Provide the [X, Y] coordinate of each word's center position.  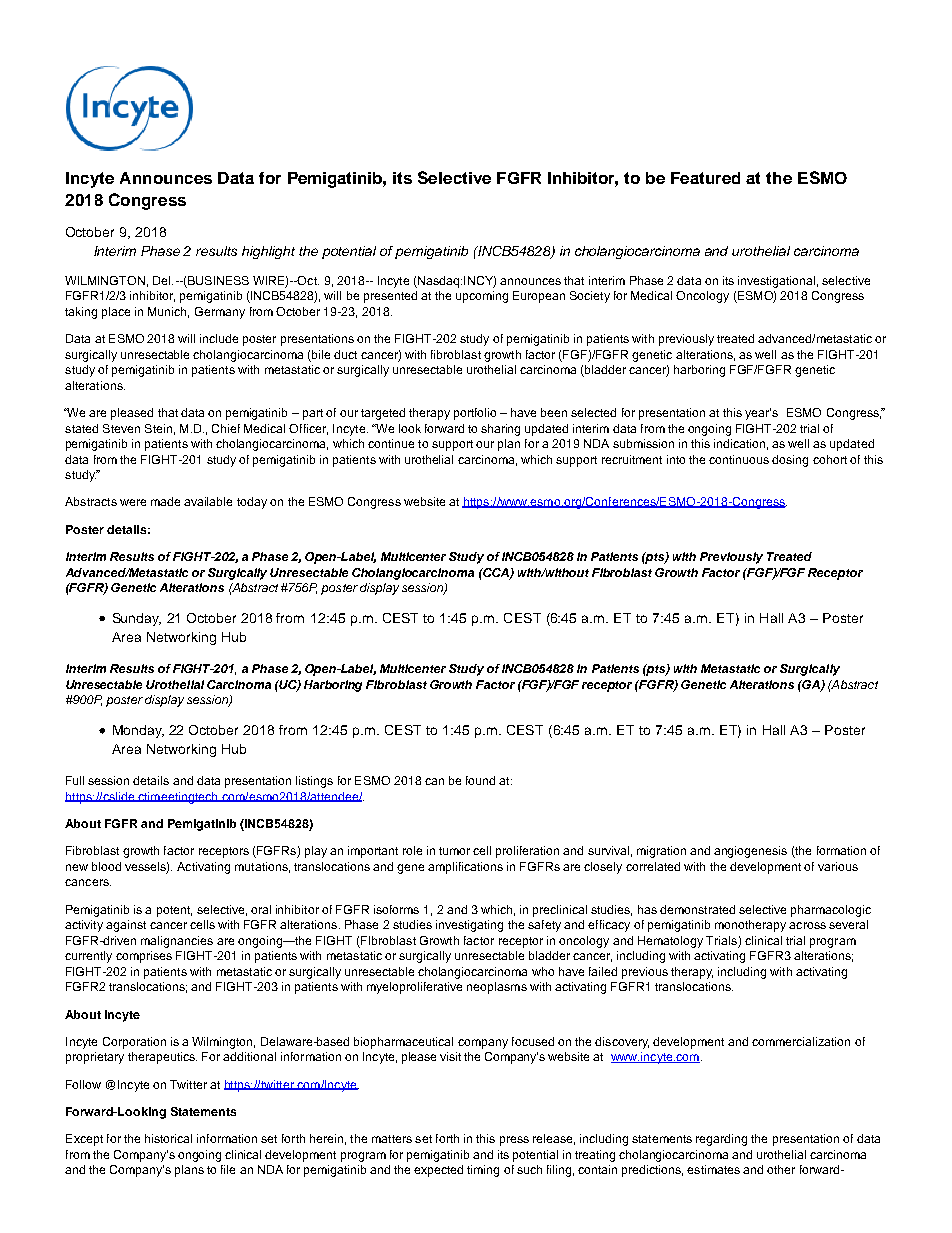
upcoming [482, 297]
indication [739, 443]
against [126, 926]
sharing [500, 430]
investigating [469, 926]
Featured [705, 178]
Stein [158, 428]
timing [483, 1171]
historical [168, 1138]
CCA [496, 573]
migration [661, 852]
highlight [268, 252]
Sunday [137, 619]
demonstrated [697, 909]
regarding [721, 1140]
